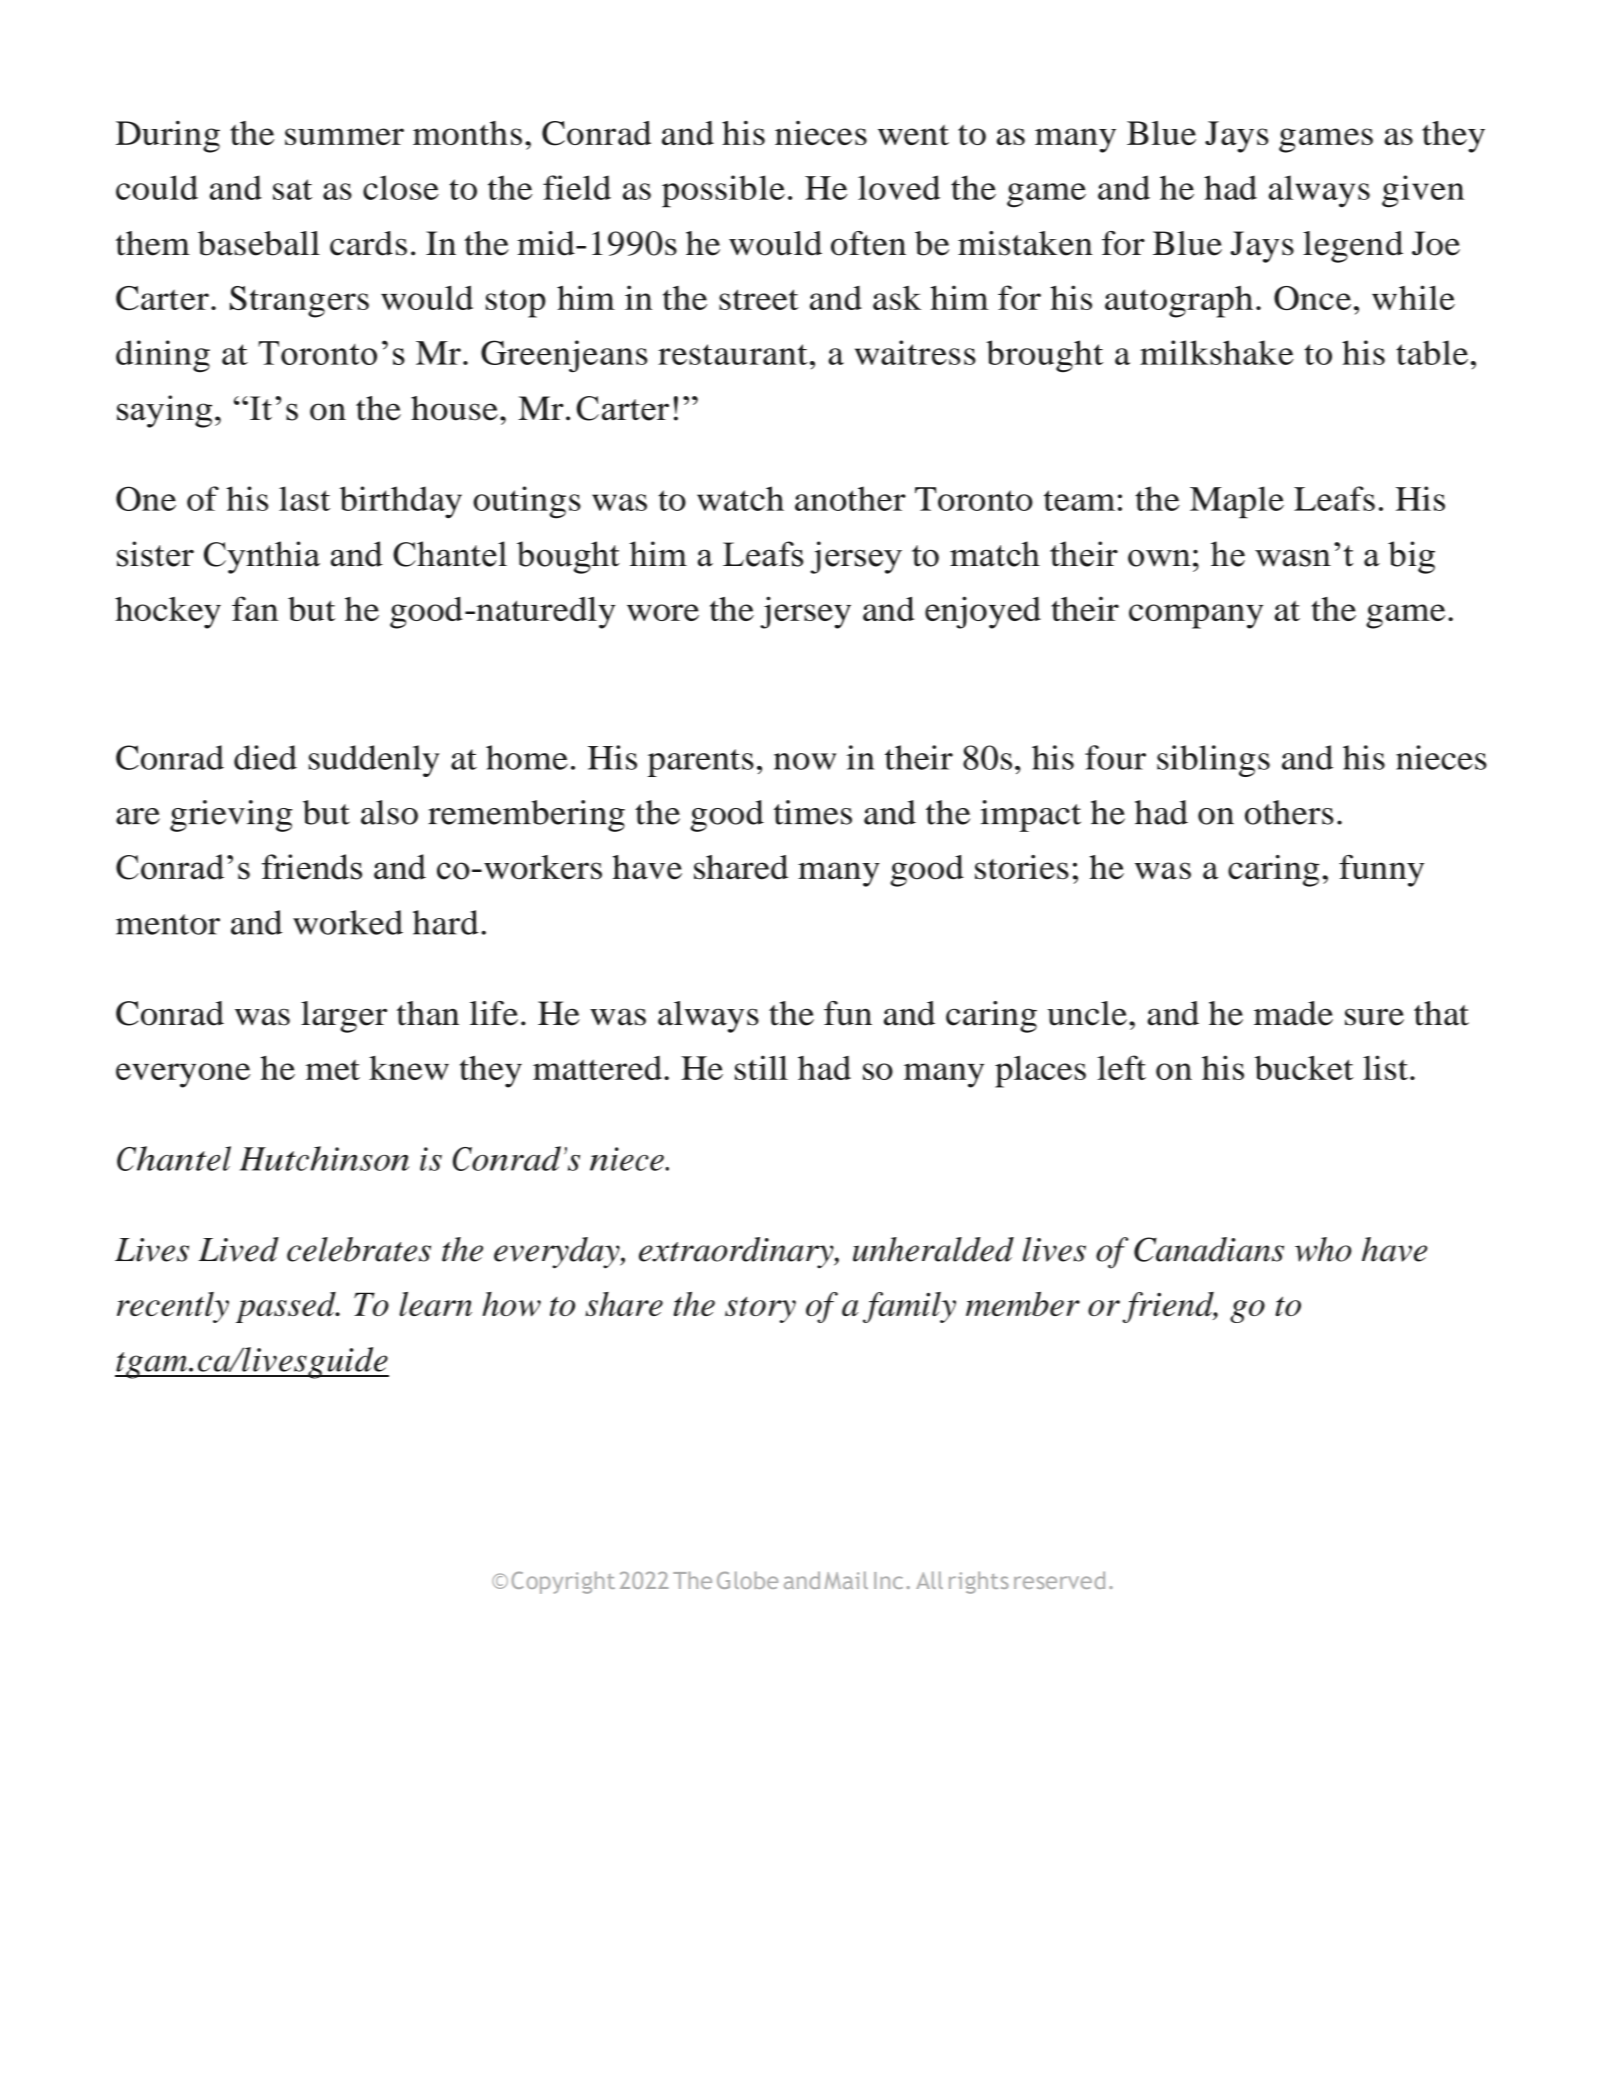 This screenshot has height=2077, width=1605. What do you see at coordinates (723, 191) in the screenshot?
I see `possible` at bounding box center [723, 191].
